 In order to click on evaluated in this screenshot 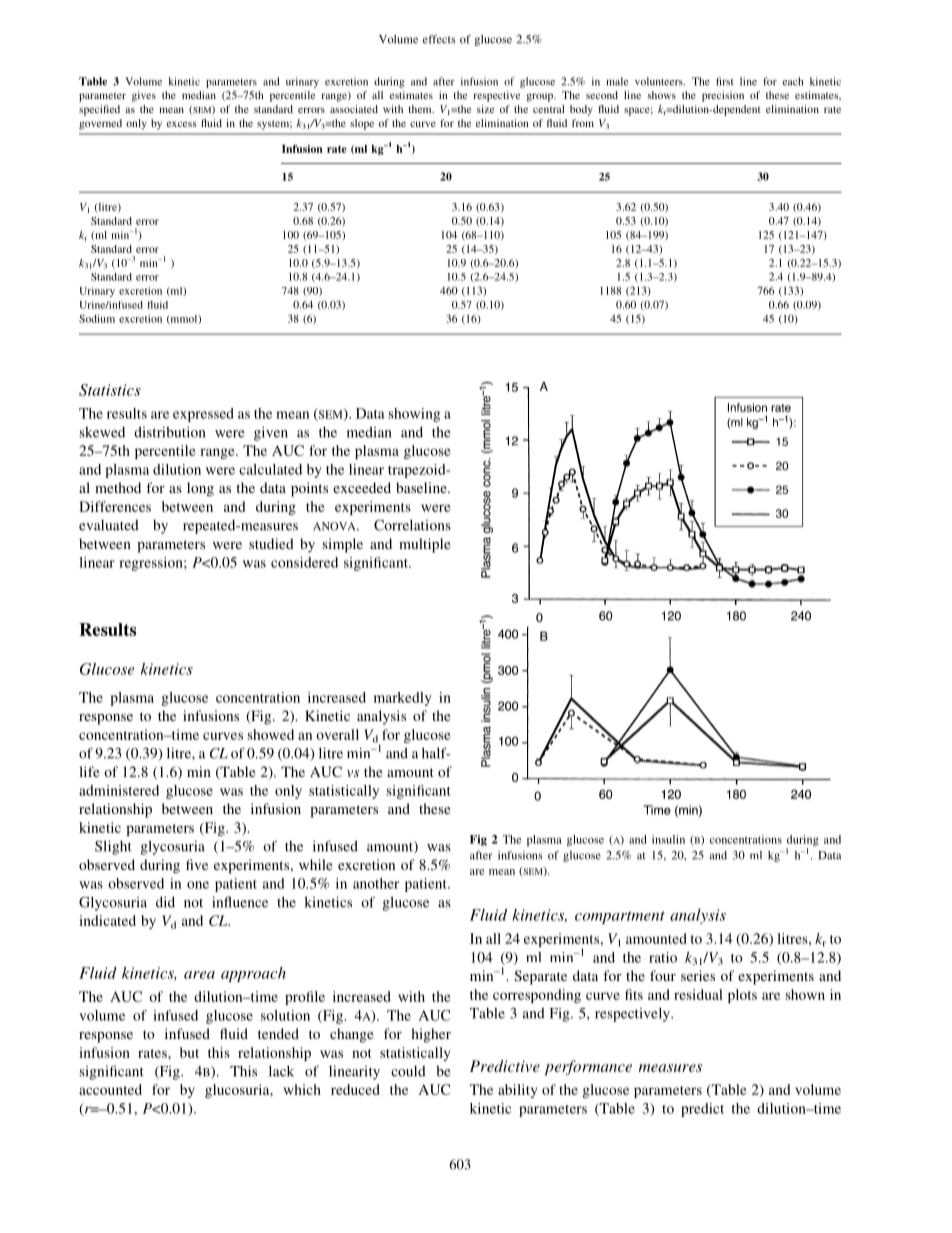, I will do `click(109, 525)`.
